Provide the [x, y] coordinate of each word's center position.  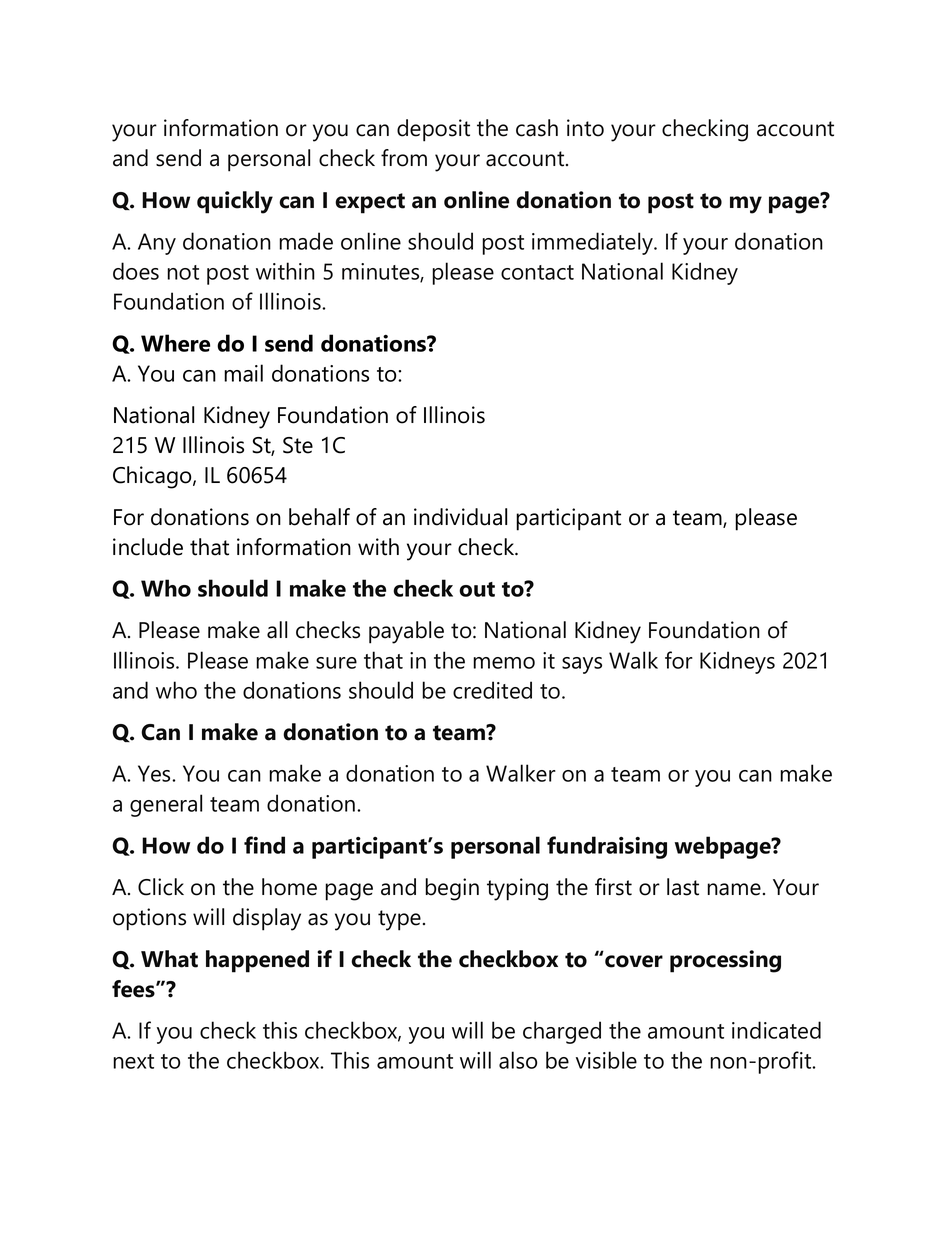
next [133, 1061]
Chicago [153, 477]
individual [460, 517]
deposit [433, 130]
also [518, 1060]
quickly [235, 202]
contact [537, 272]
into [585, 128]
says [582, 665]
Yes [155, 773]
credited [492, 690]
